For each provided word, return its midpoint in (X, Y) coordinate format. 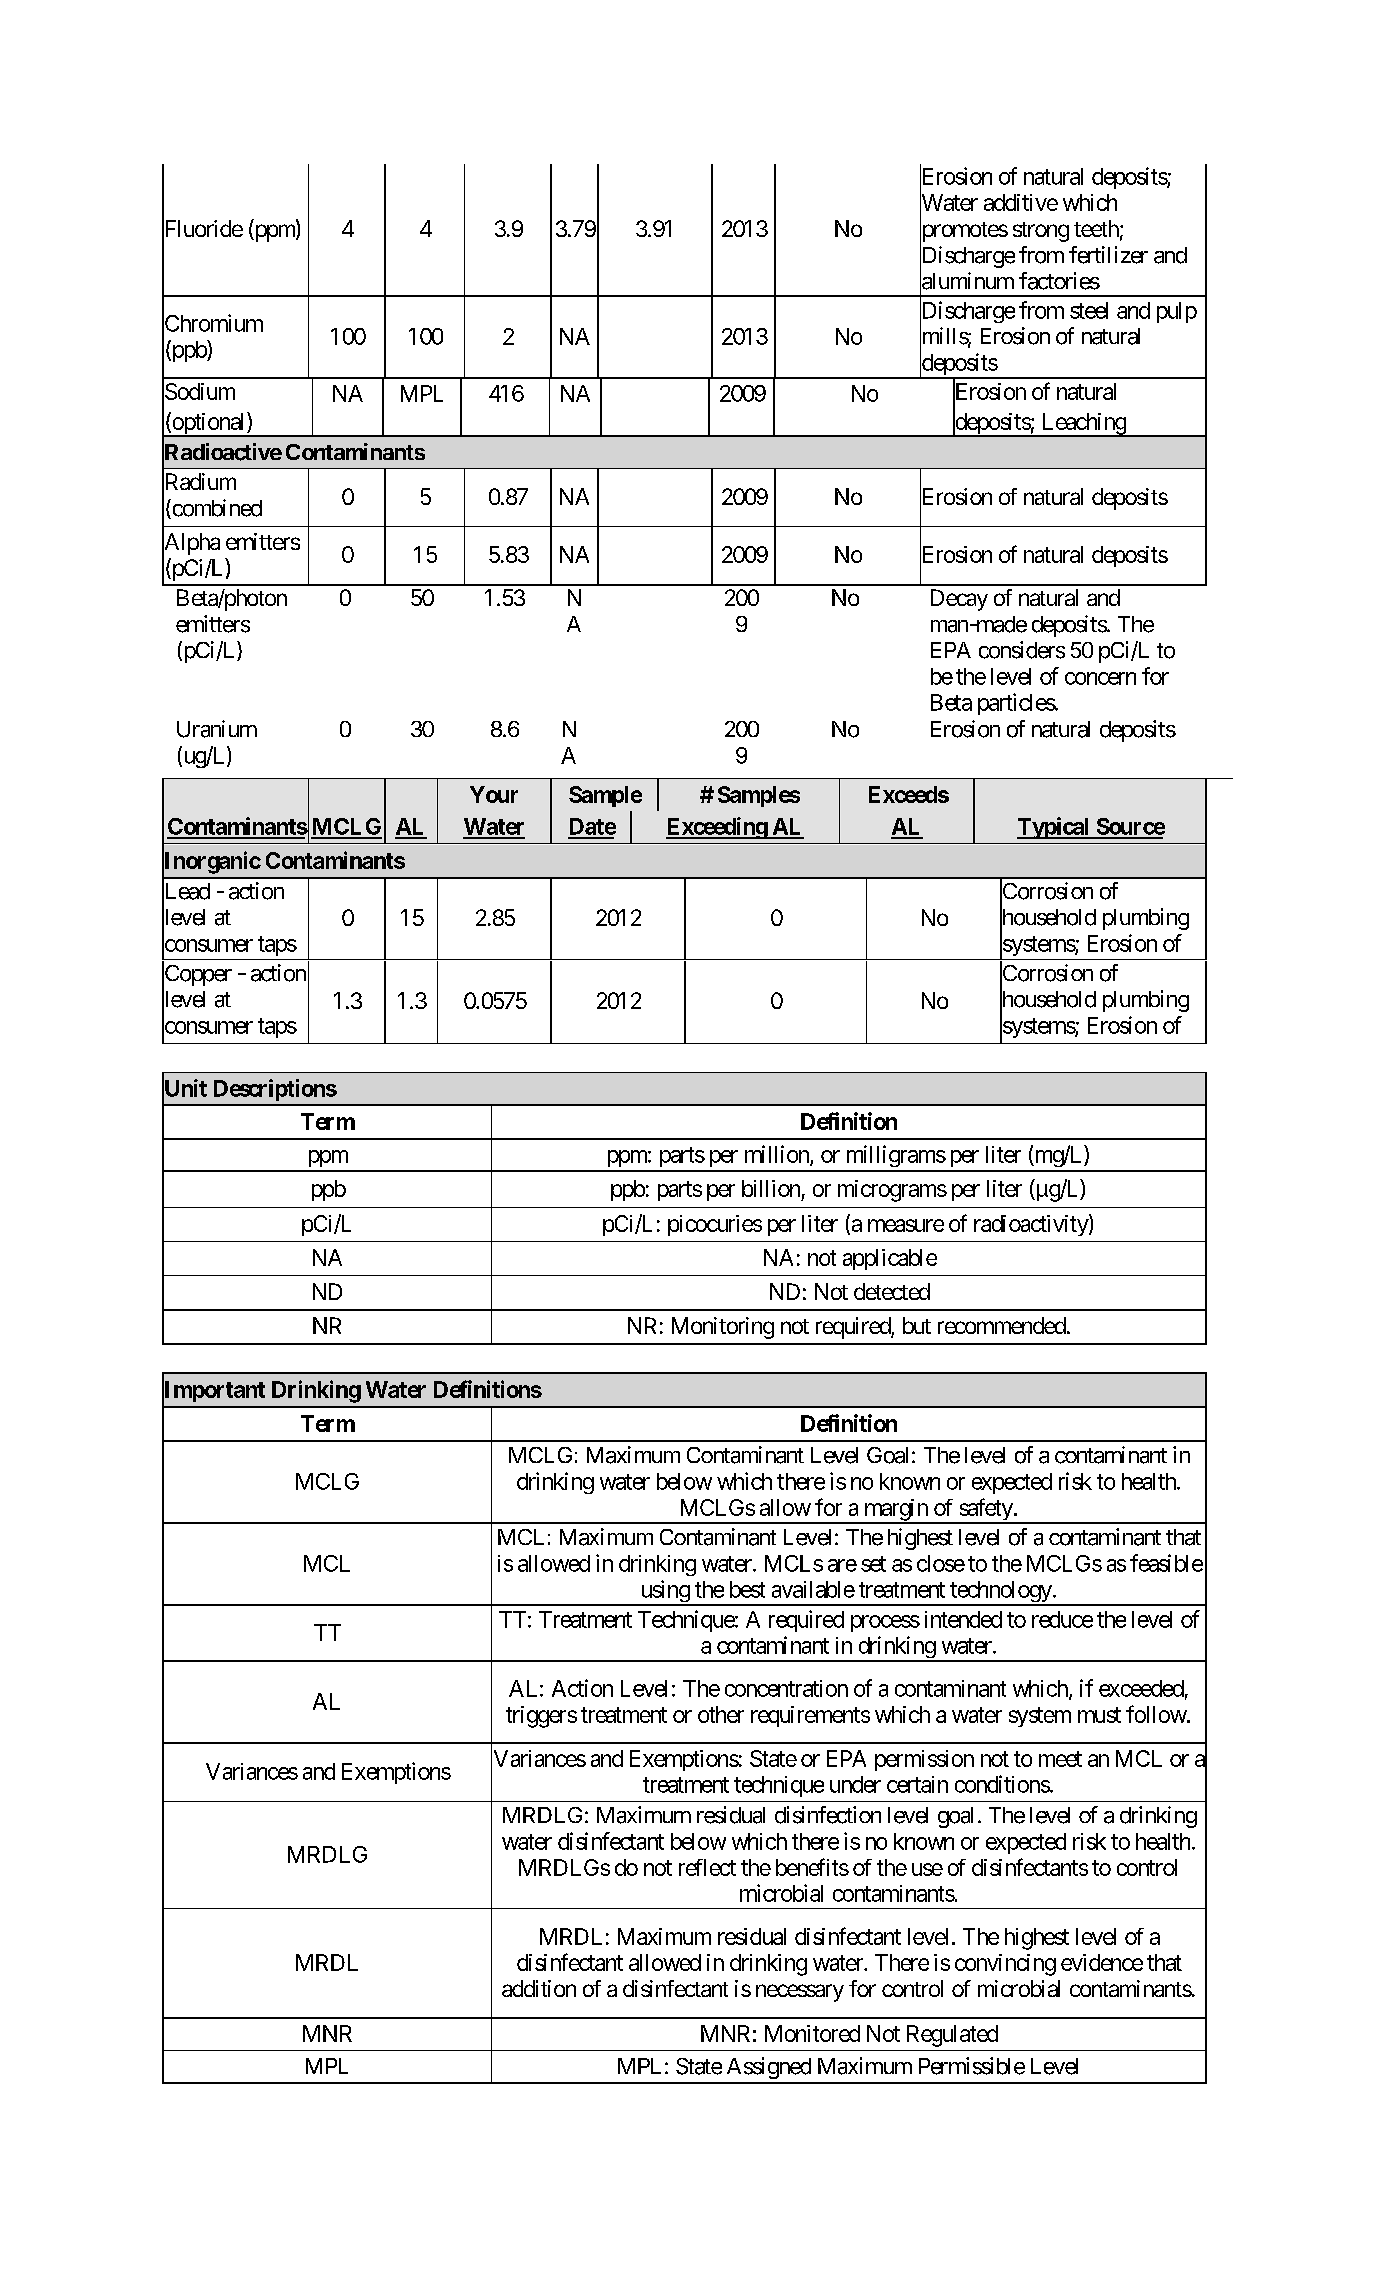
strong (1041, 232)
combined (216, 509)
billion (771, 1188)
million (778, 1155)
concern (1100, 678)
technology (1000, 1593)
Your (494, 794)
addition (539, 1988)
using (664, 1592)
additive (1021, 202)
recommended (1002, 1325)
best (747, 1589)
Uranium (217, 729)
